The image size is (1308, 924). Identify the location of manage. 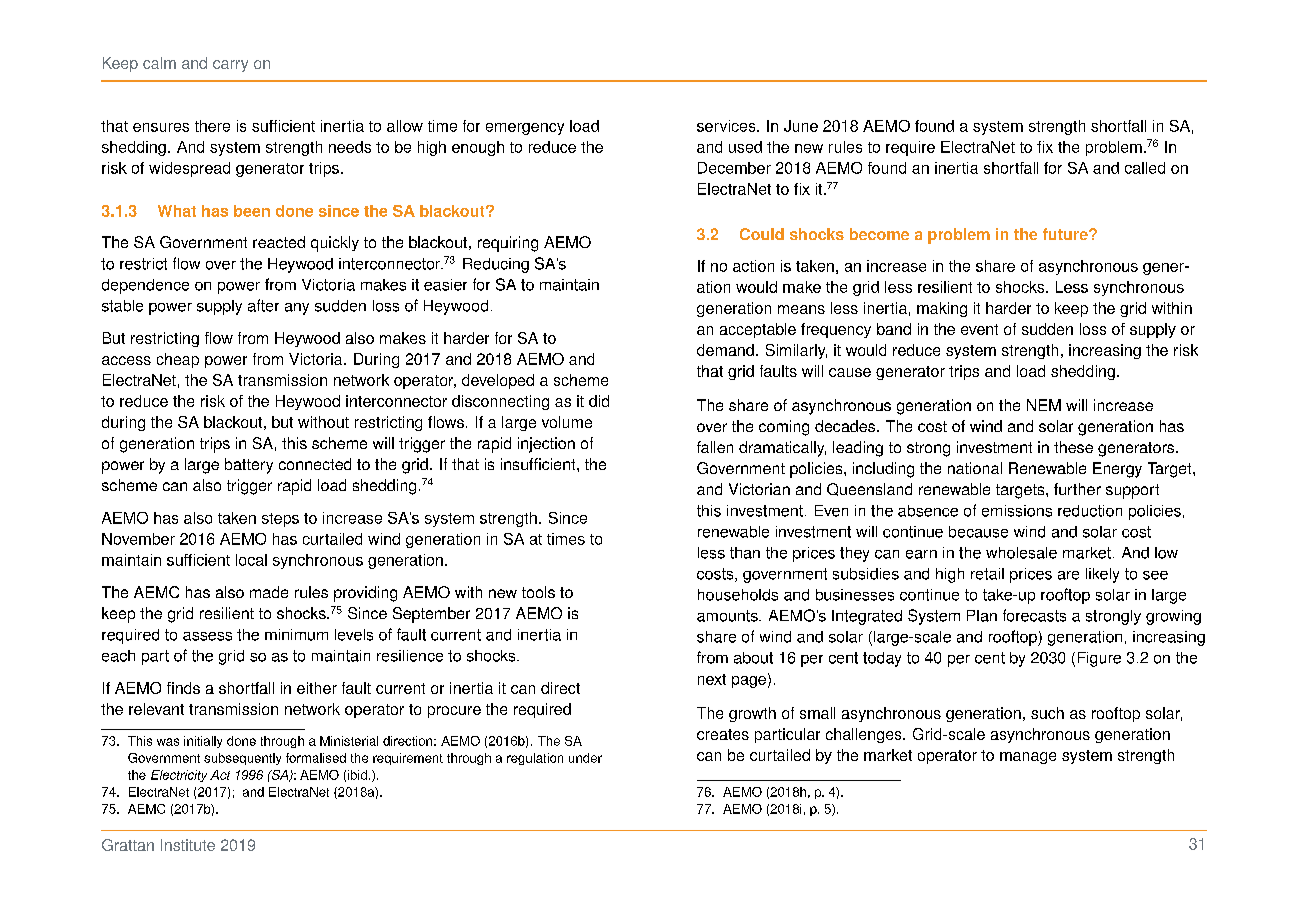
(1028, 758).
